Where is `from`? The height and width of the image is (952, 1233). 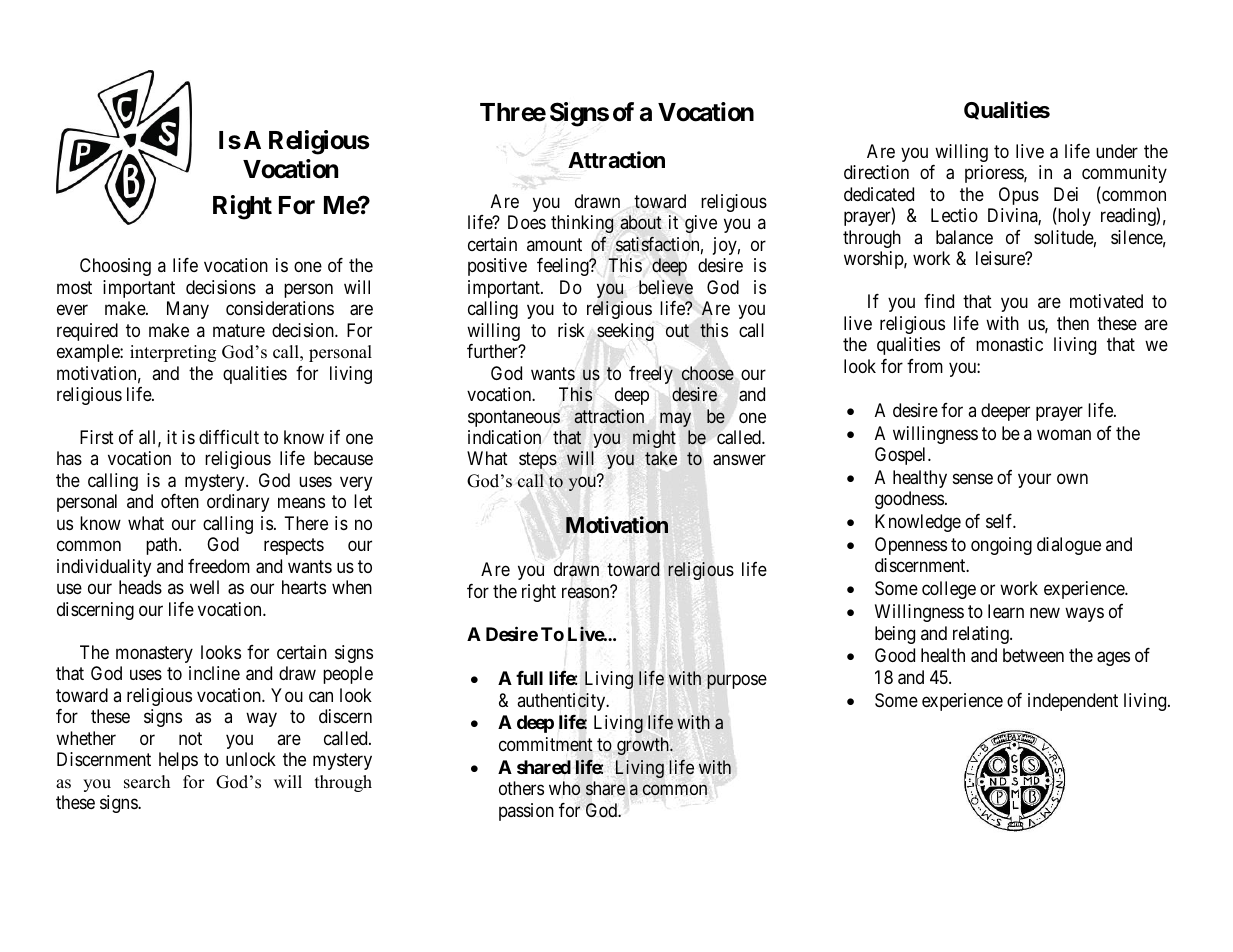 from is located at coordinates (925, 366).
